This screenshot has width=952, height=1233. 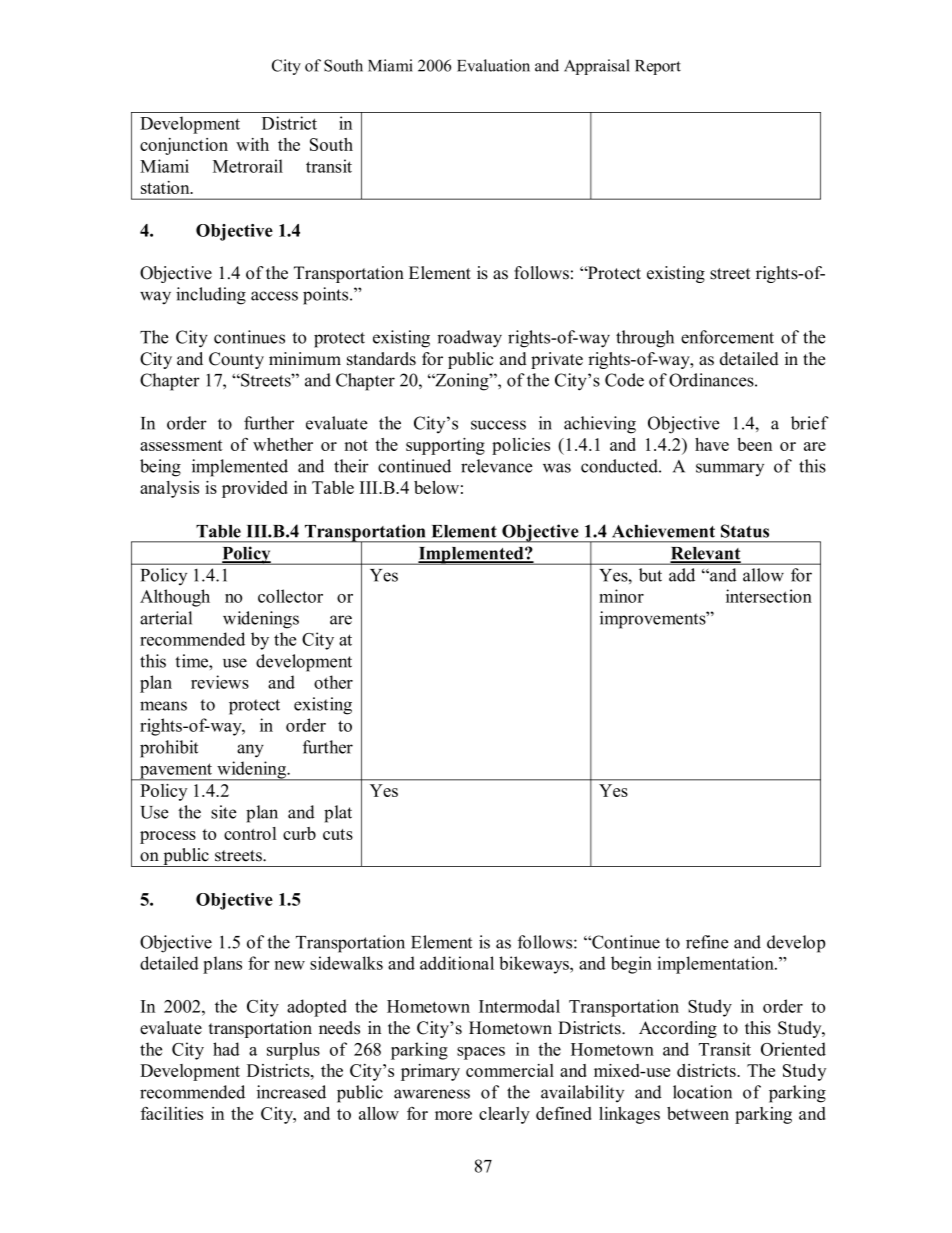 I want to click on commercial, so click(x=510, y=1070).
